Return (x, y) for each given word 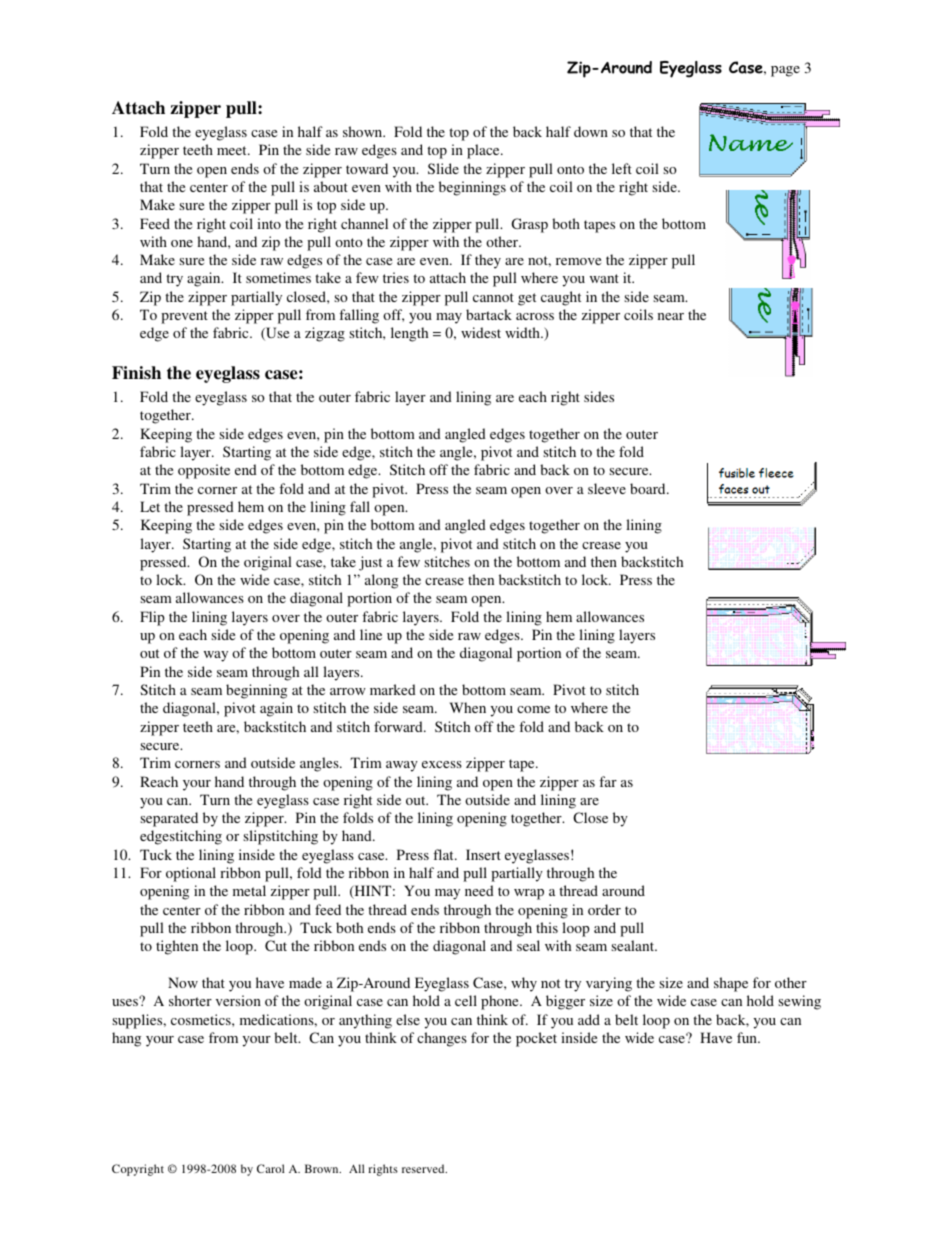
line (371, 634)
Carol (271, 1168)
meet (233, 150)
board (649, 488)
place (484, 151)
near (671, 316)
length (409, 334)
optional (191, 874)
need (479, 890)
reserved (424, 1168)
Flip (152, 618)
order (604, 909)
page (785, 71)
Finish (136, 373)
